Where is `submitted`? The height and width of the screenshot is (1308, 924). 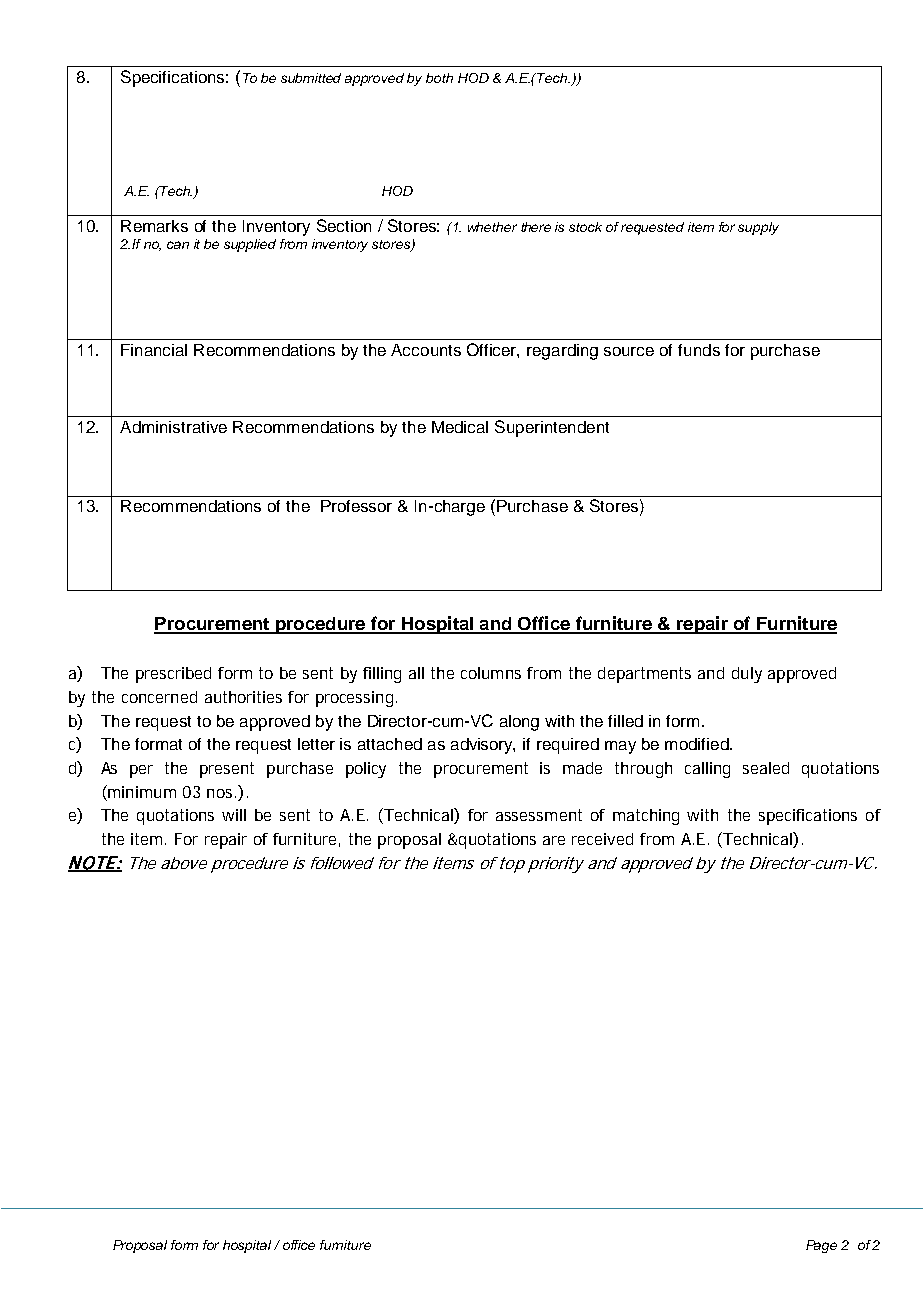
submitted is located at coordinates (311, 78).
